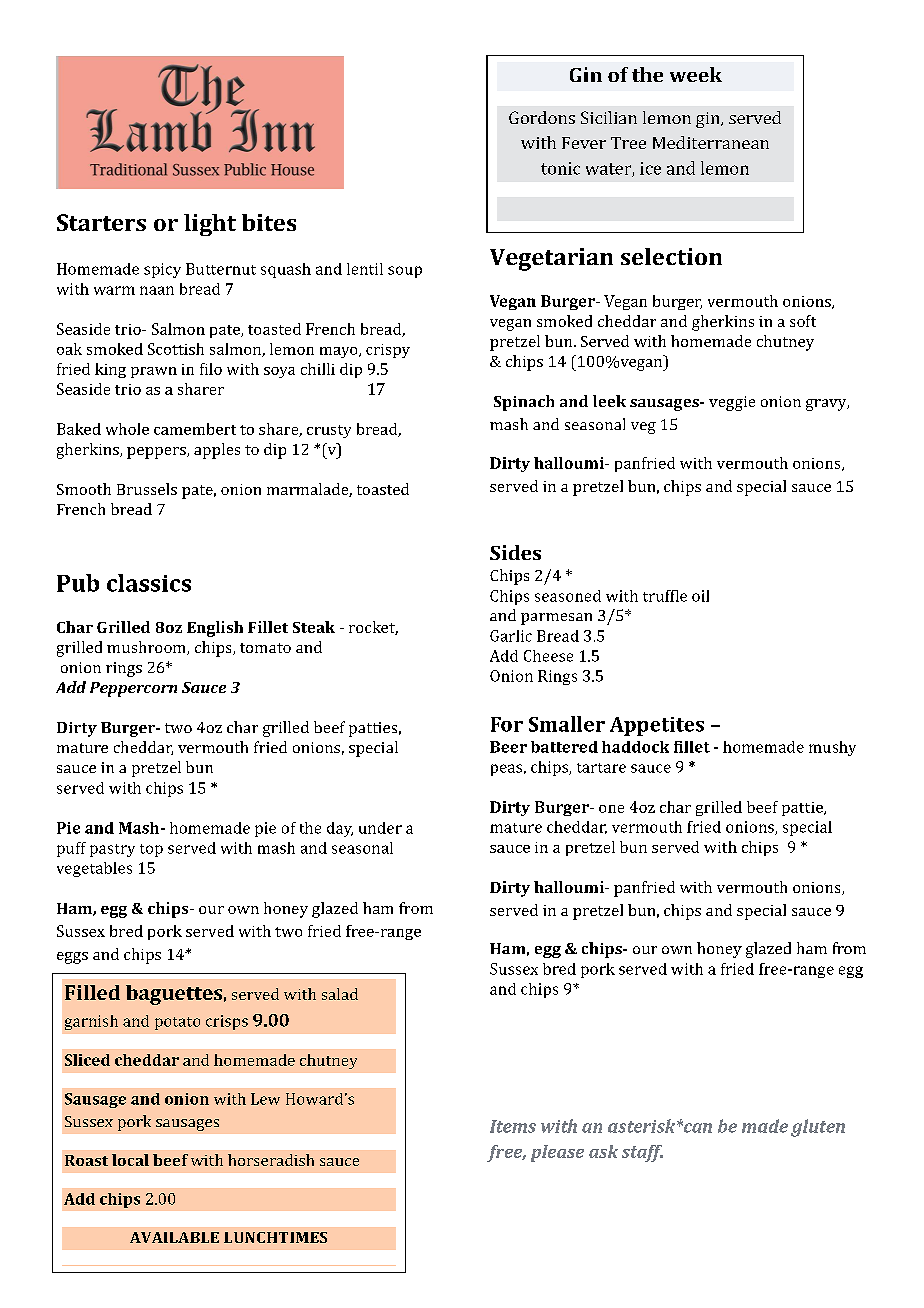 The width and height of the page is (924, 1308). I want to click on classics, so click(149, 583).
